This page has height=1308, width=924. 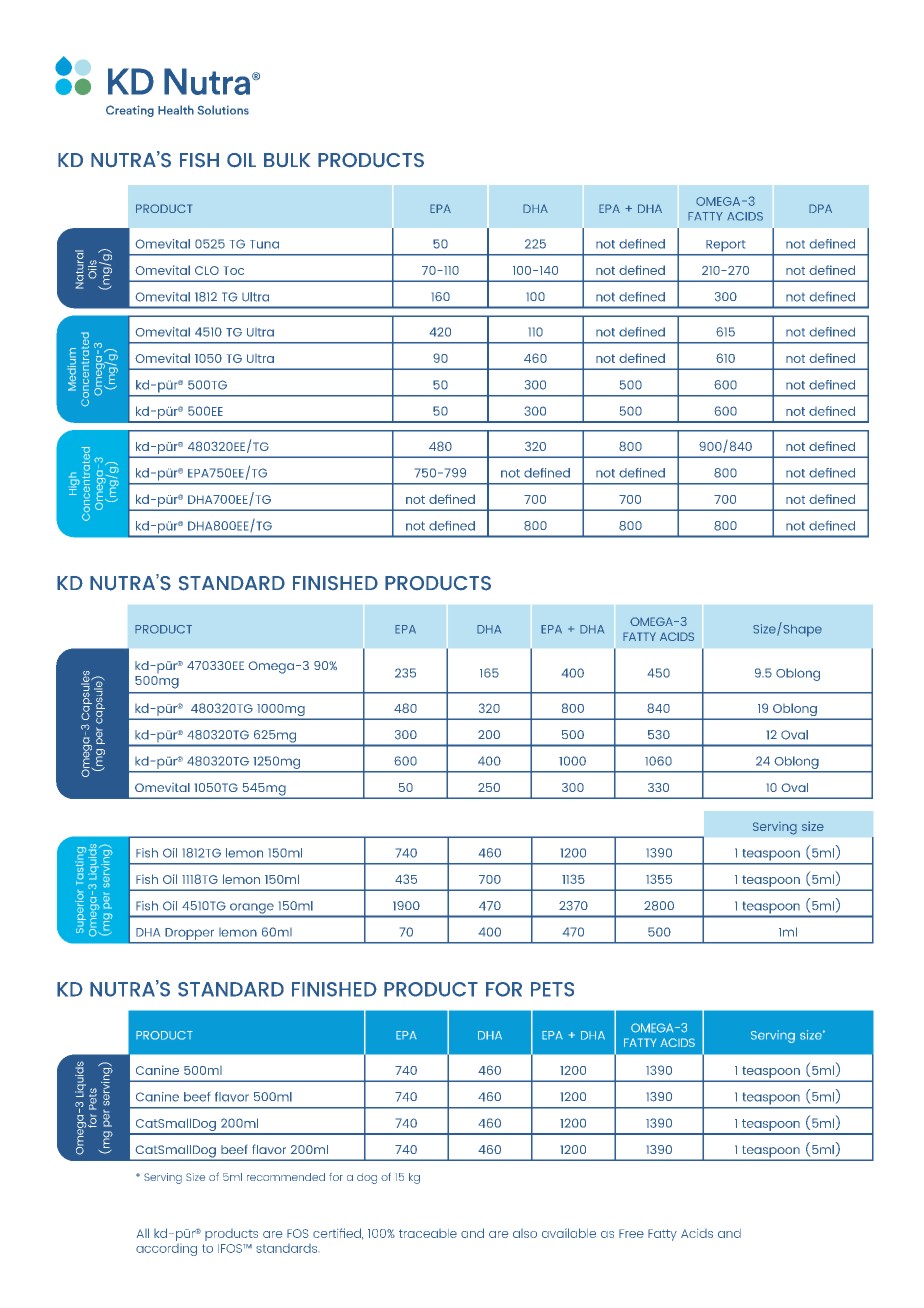 I want to click on Report, so click(x=725, y=245).
